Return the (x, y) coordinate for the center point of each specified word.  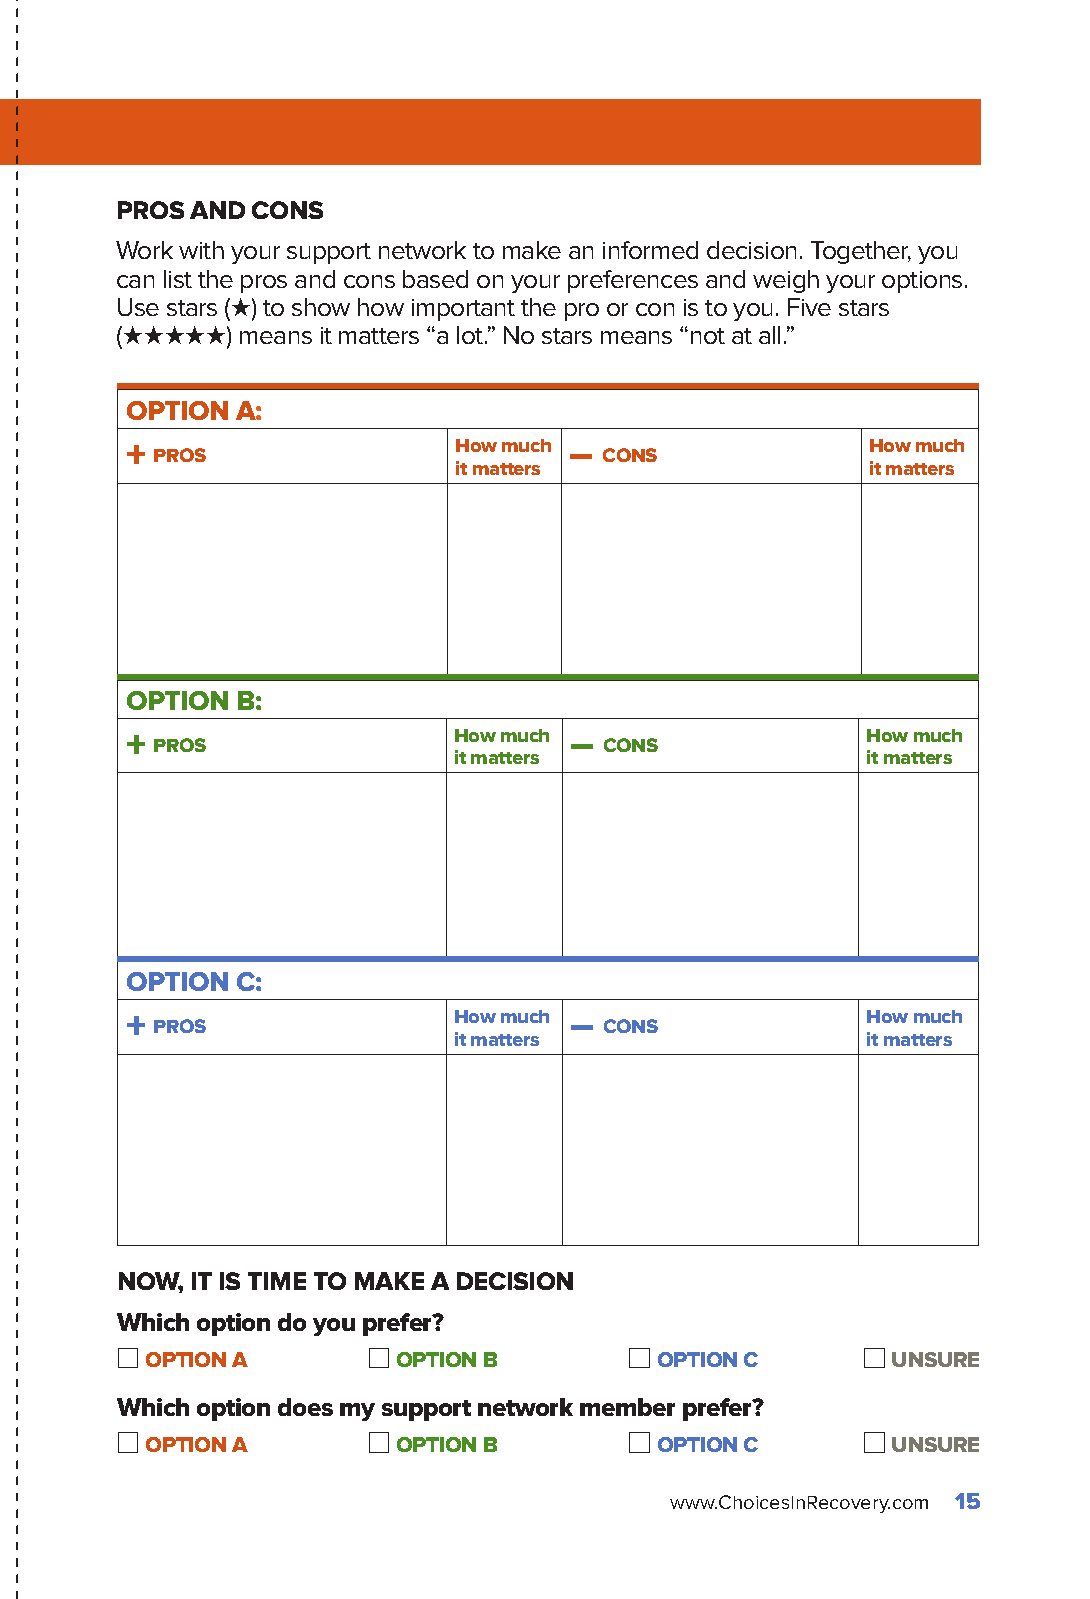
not (708, 336)
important (463, 310)
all (769, 335)
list (178, 279)
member (627, 1407)
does (305, 1407)
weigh (786, 281)
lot (471, 335)
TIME (277, 1281)
